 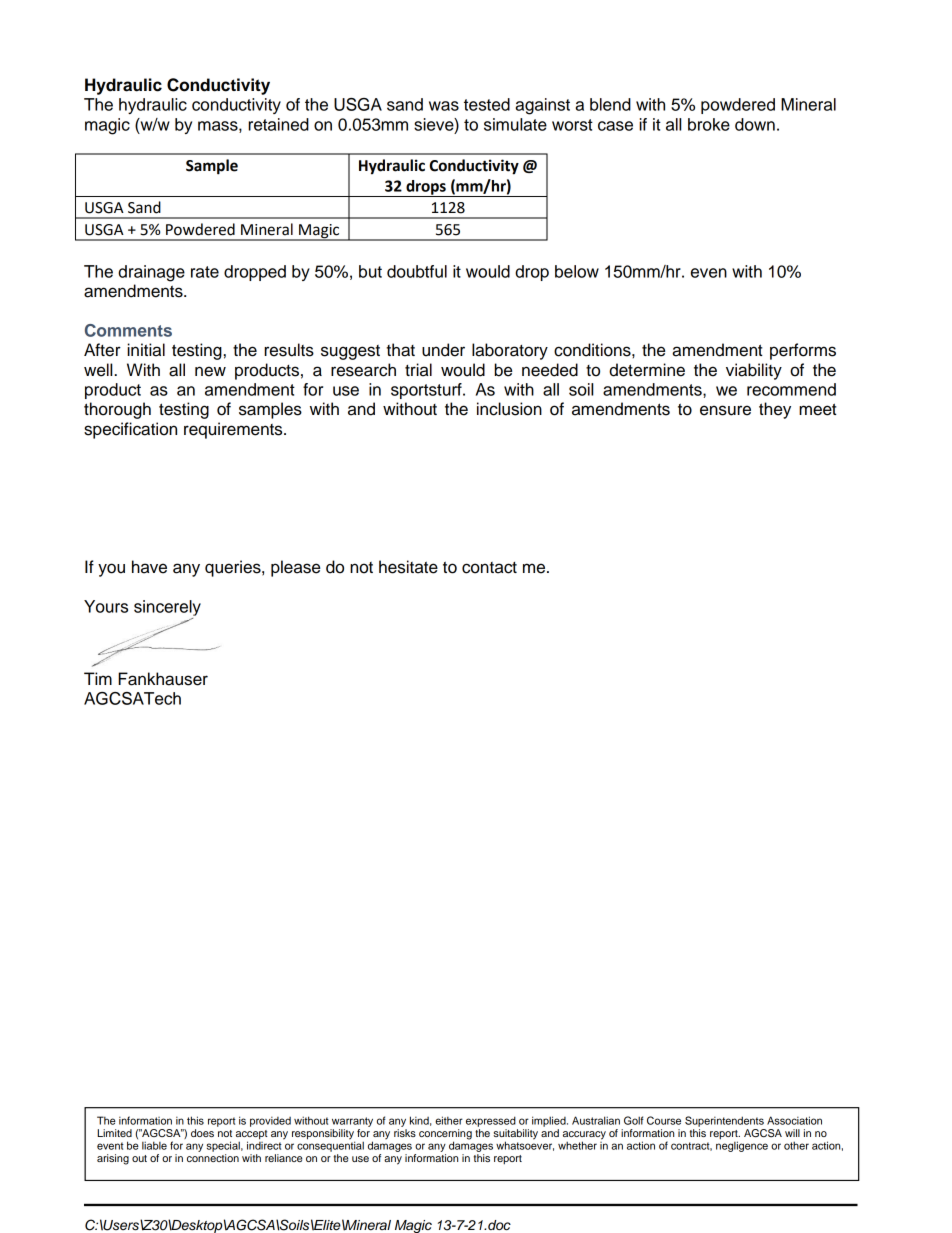 What do you see at coordinates (444, 106) in the document?
I see `was` at bounding box center [444, 106].
